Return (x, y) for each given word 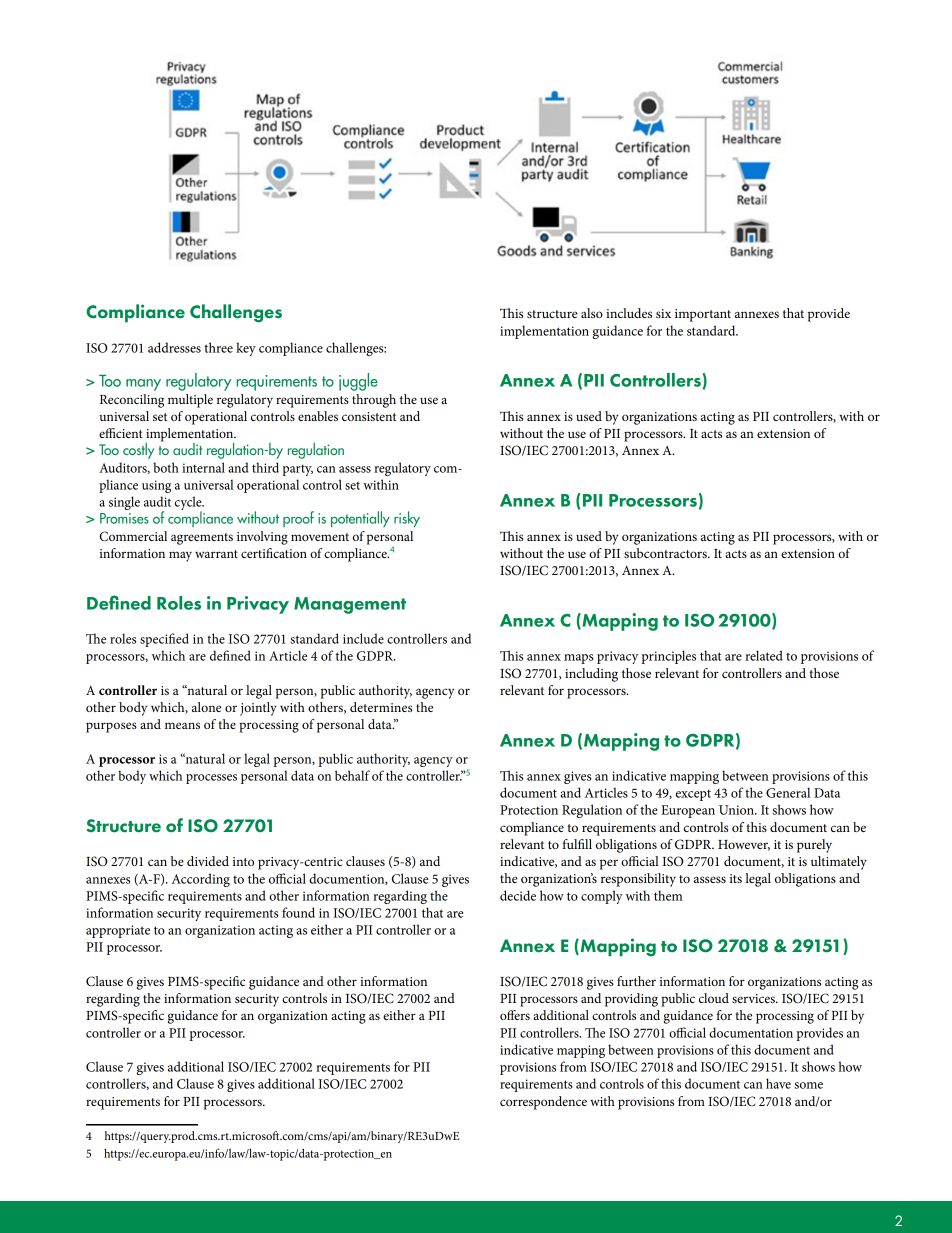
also (592, 313)
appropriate (118, 931)
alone (206, 707)
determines (381, 707)
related (764, 655)
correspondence (543, 1103)
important (703, 315)
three (218, 347)
